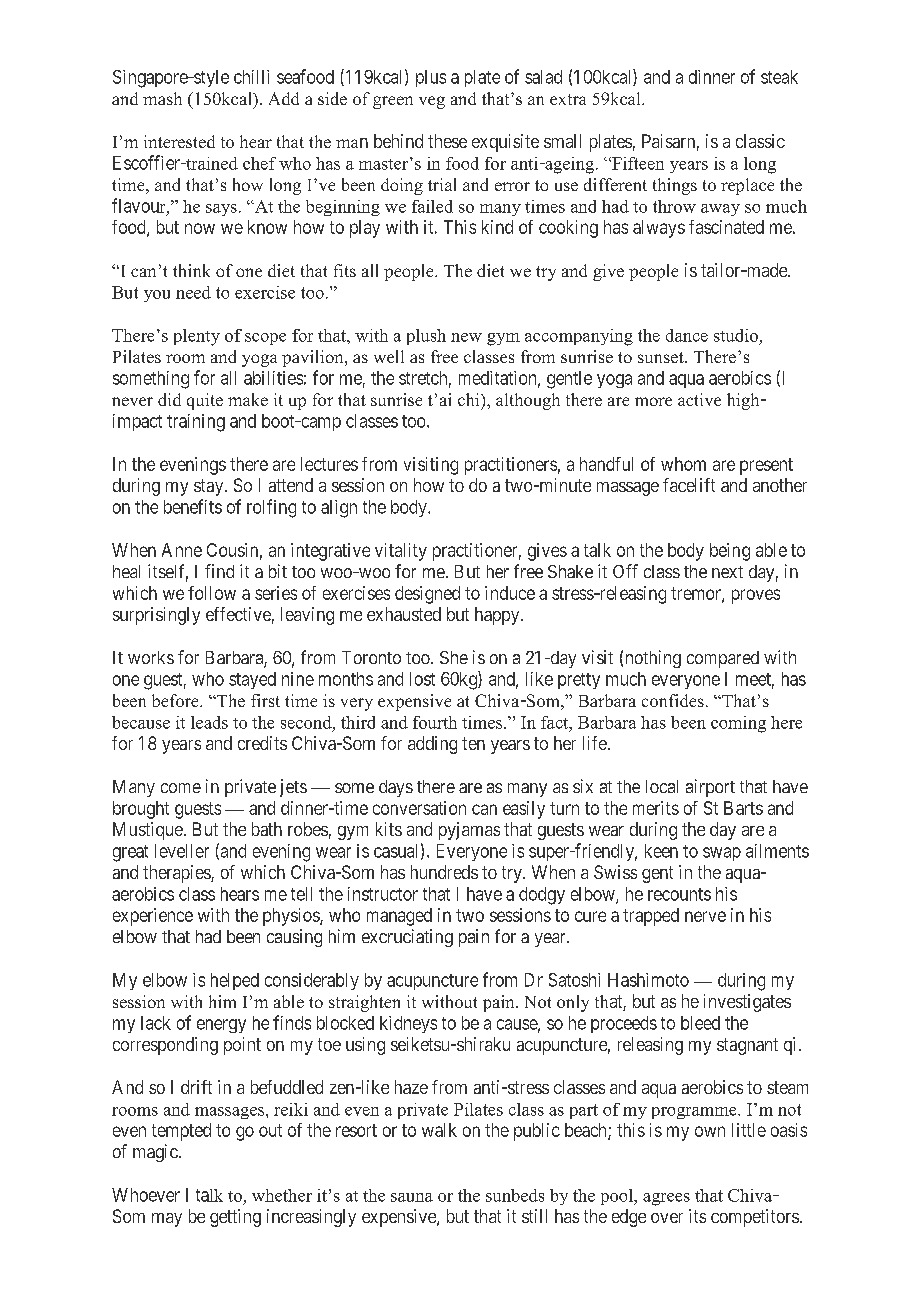 The image size is (924, 1308). Describe the element at coordinates (179, 141) in the page. I see `interested` at that location.
